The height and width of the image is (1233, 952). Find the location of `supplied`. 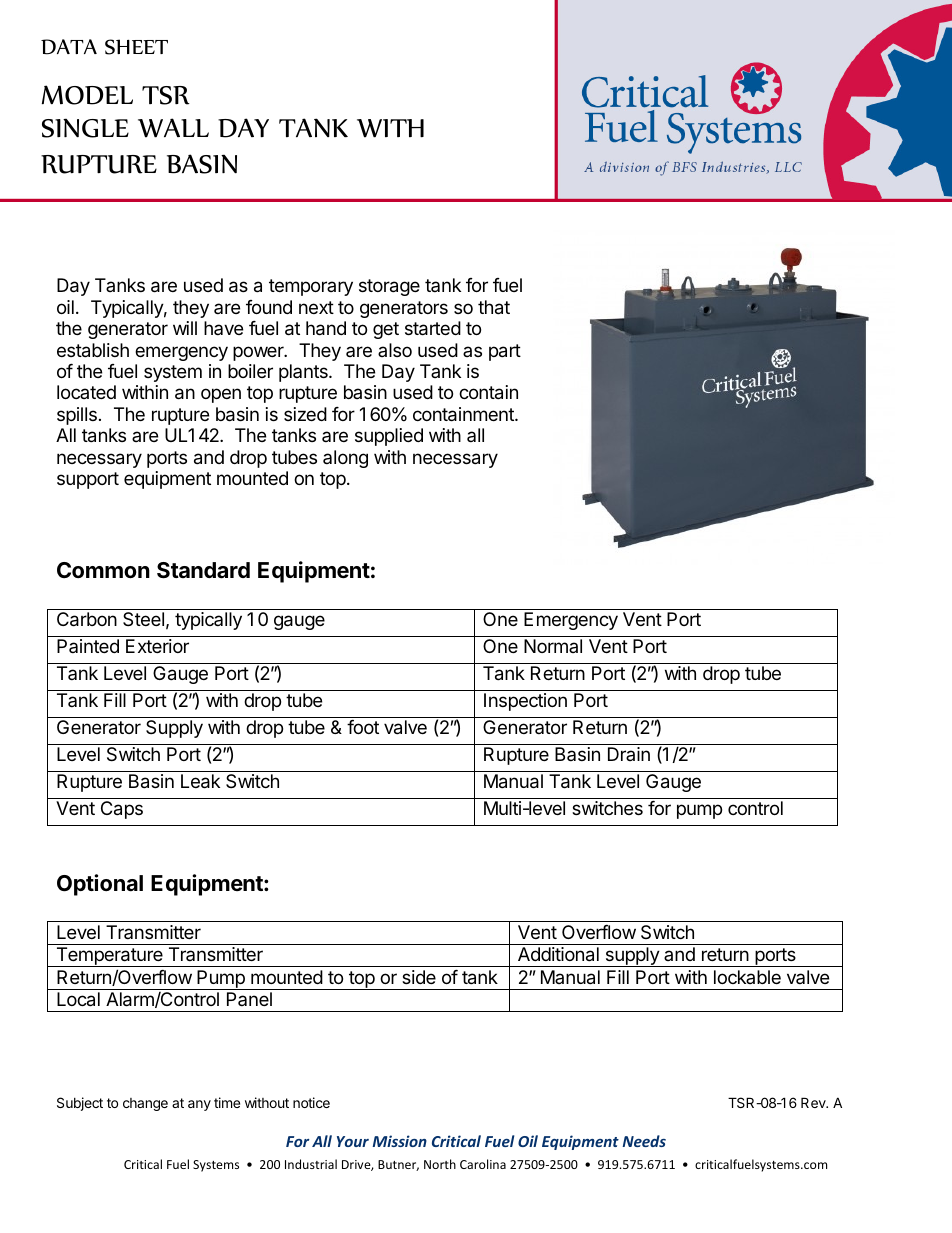

supplied is located at coordinates (389, 437).
